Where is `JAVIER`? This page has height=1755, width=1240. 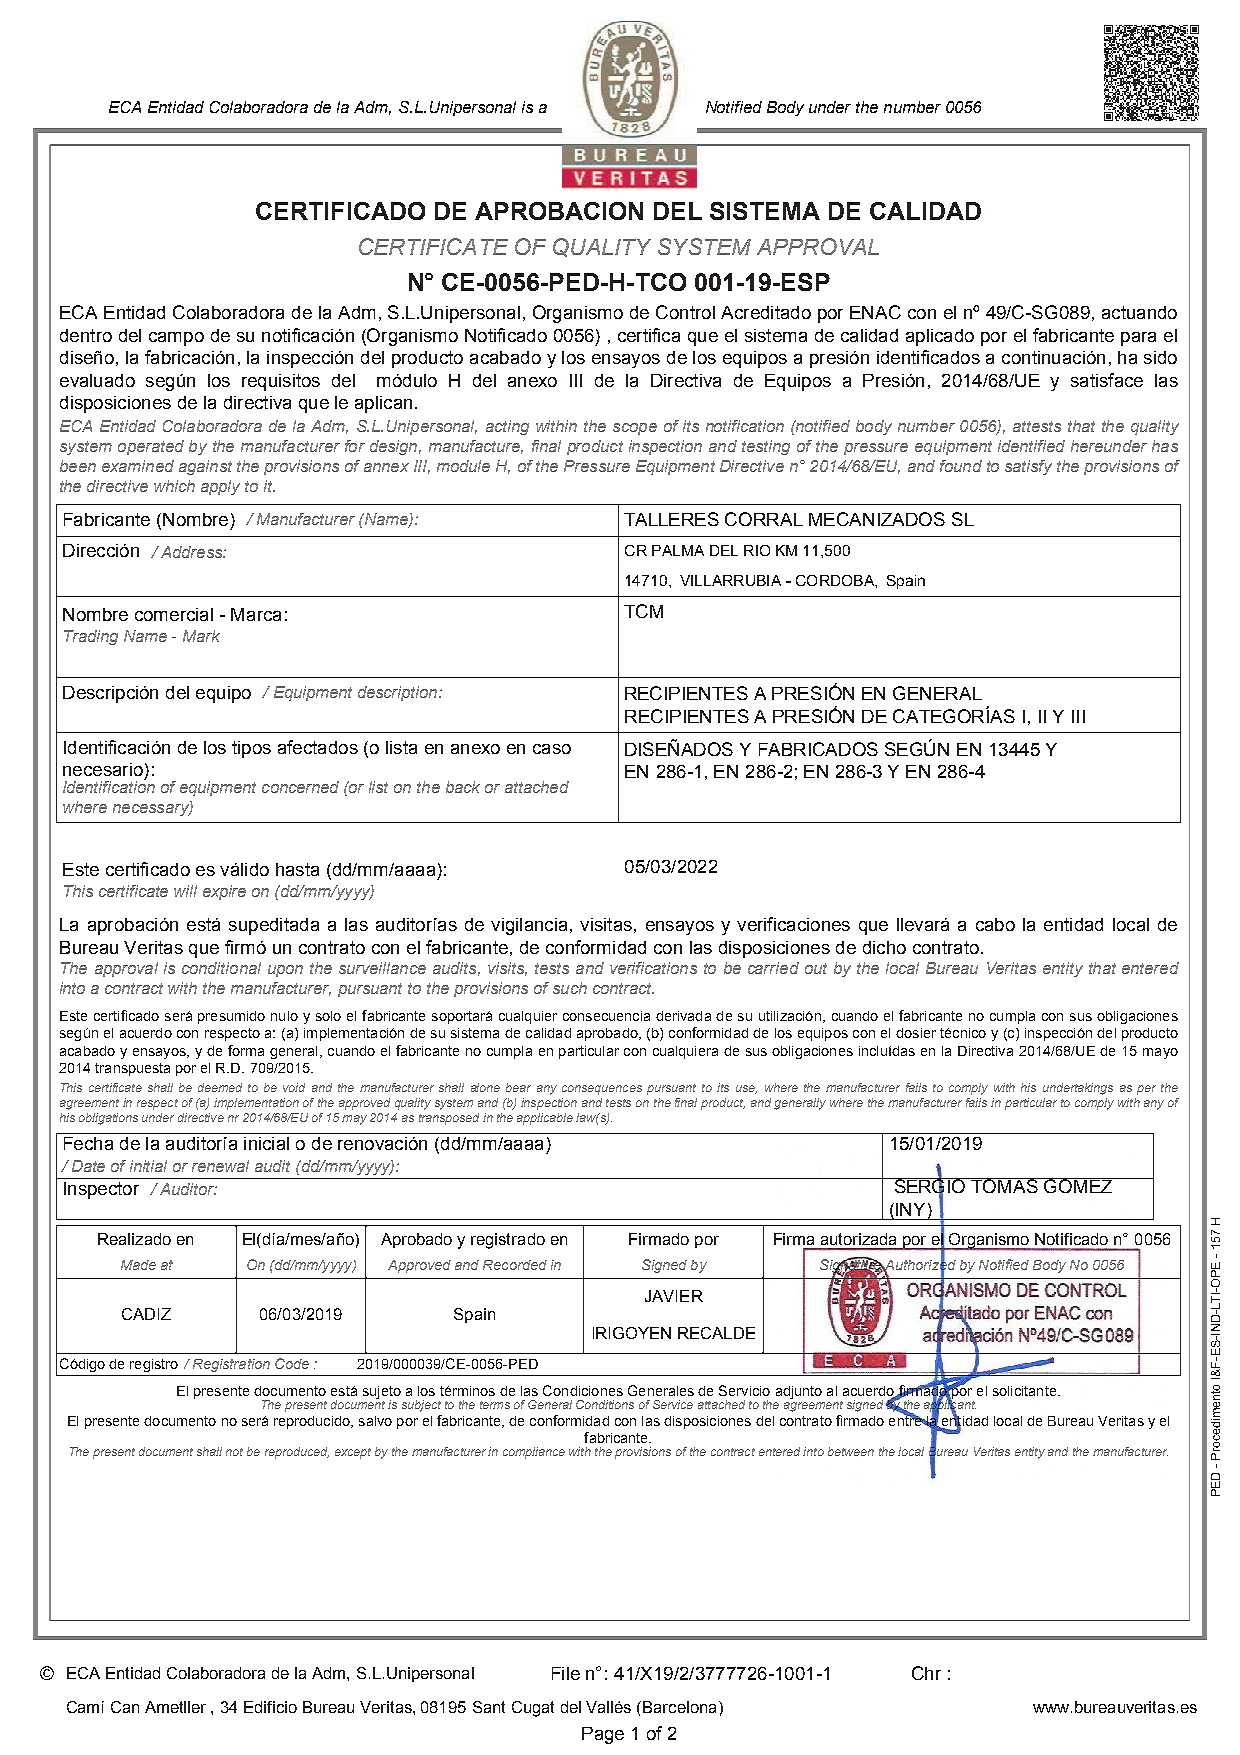 JAVIER is located at coordinates (674, 1296).
